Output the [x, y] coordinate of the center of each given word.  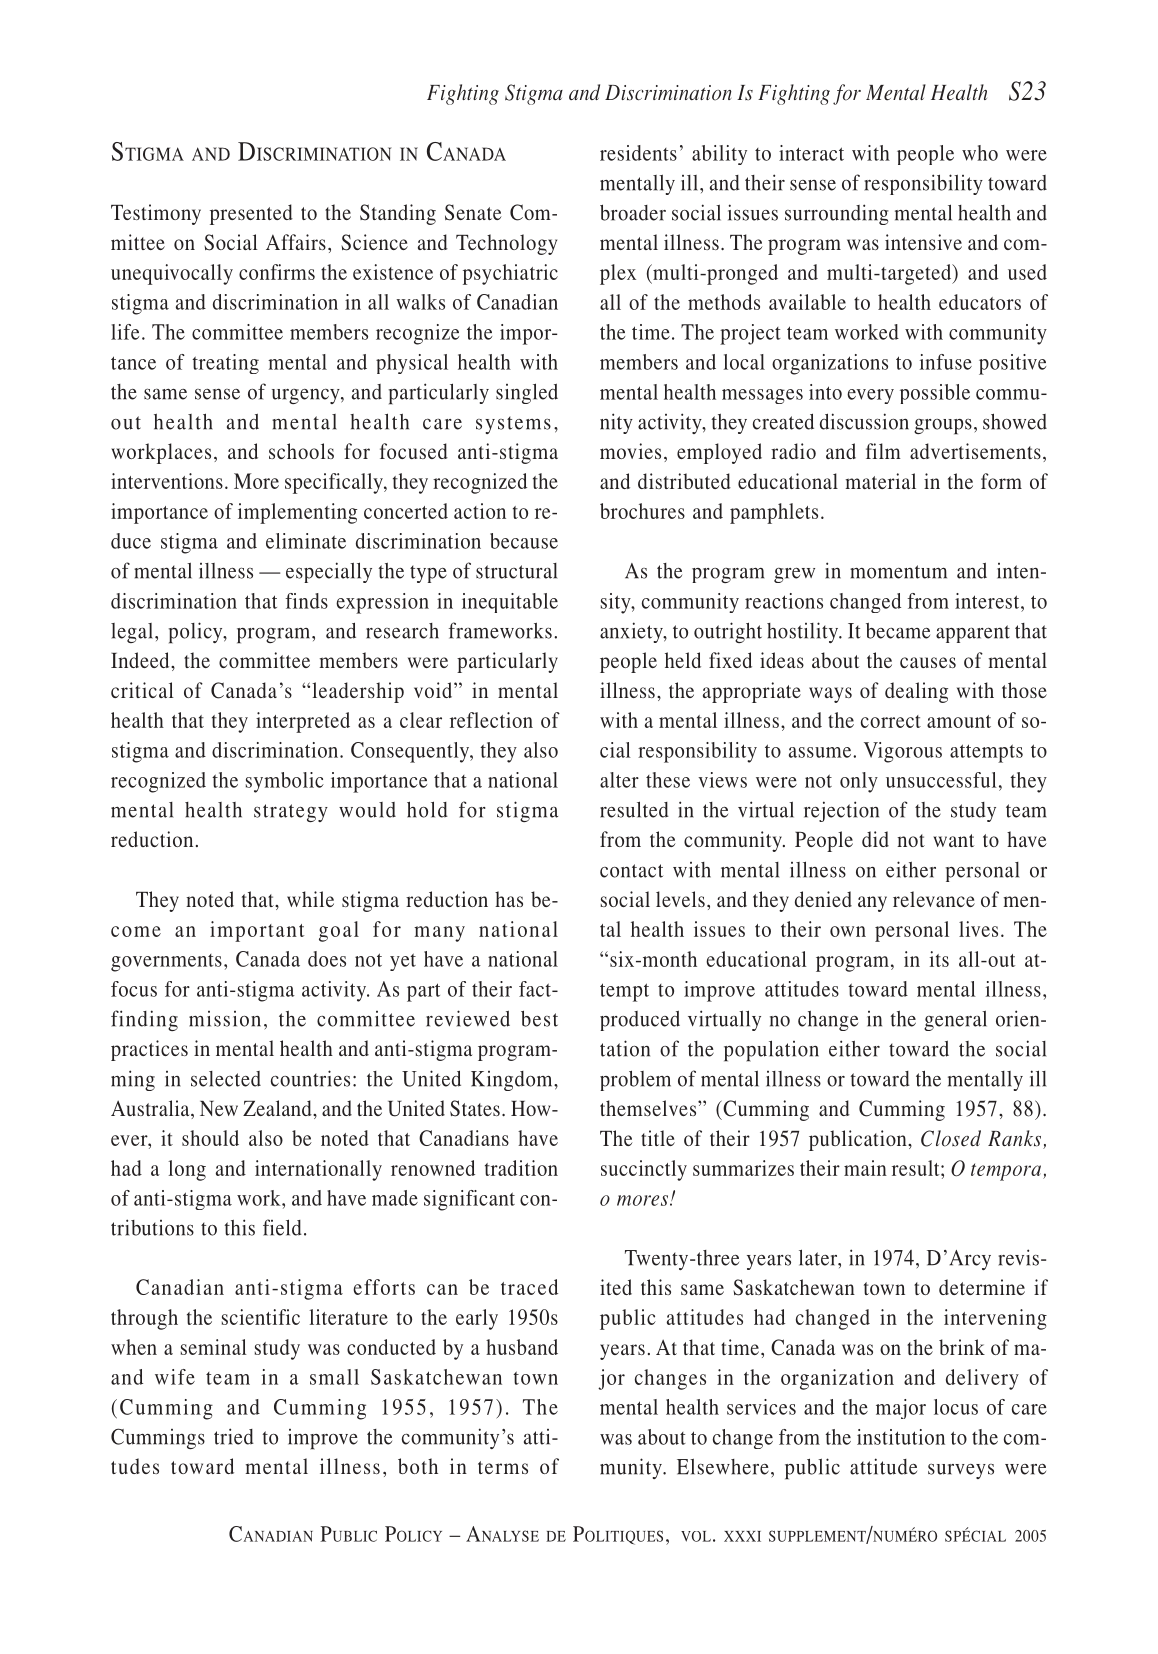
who [980, 153]
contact [631, 871]
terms [503, 1467]
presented [251, 214]
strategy [291, 813]
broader [633, 212]
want [953, 840]
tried [234, 1436]
